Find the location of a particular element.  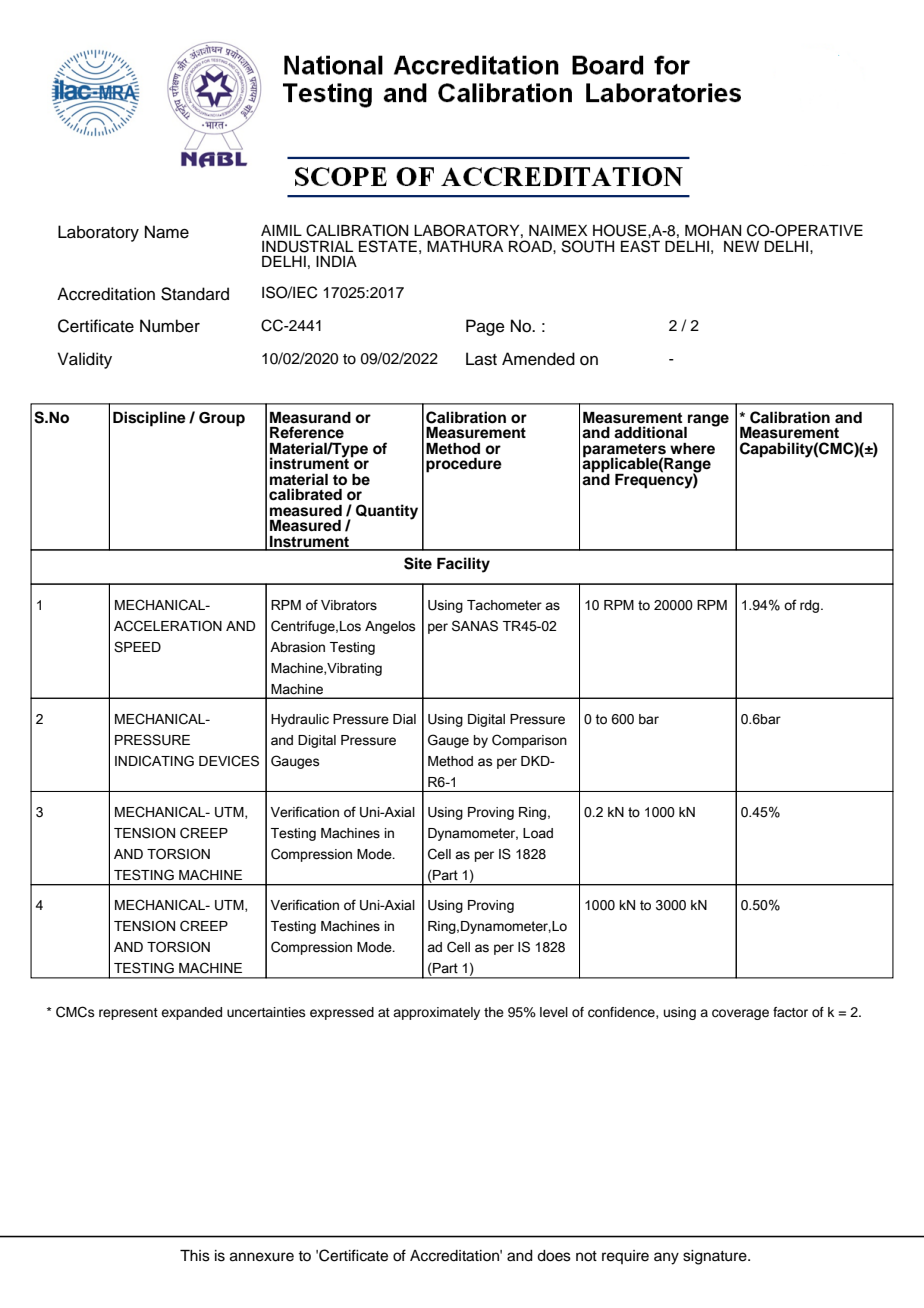

NEW is located at coordinates (741, 246).
